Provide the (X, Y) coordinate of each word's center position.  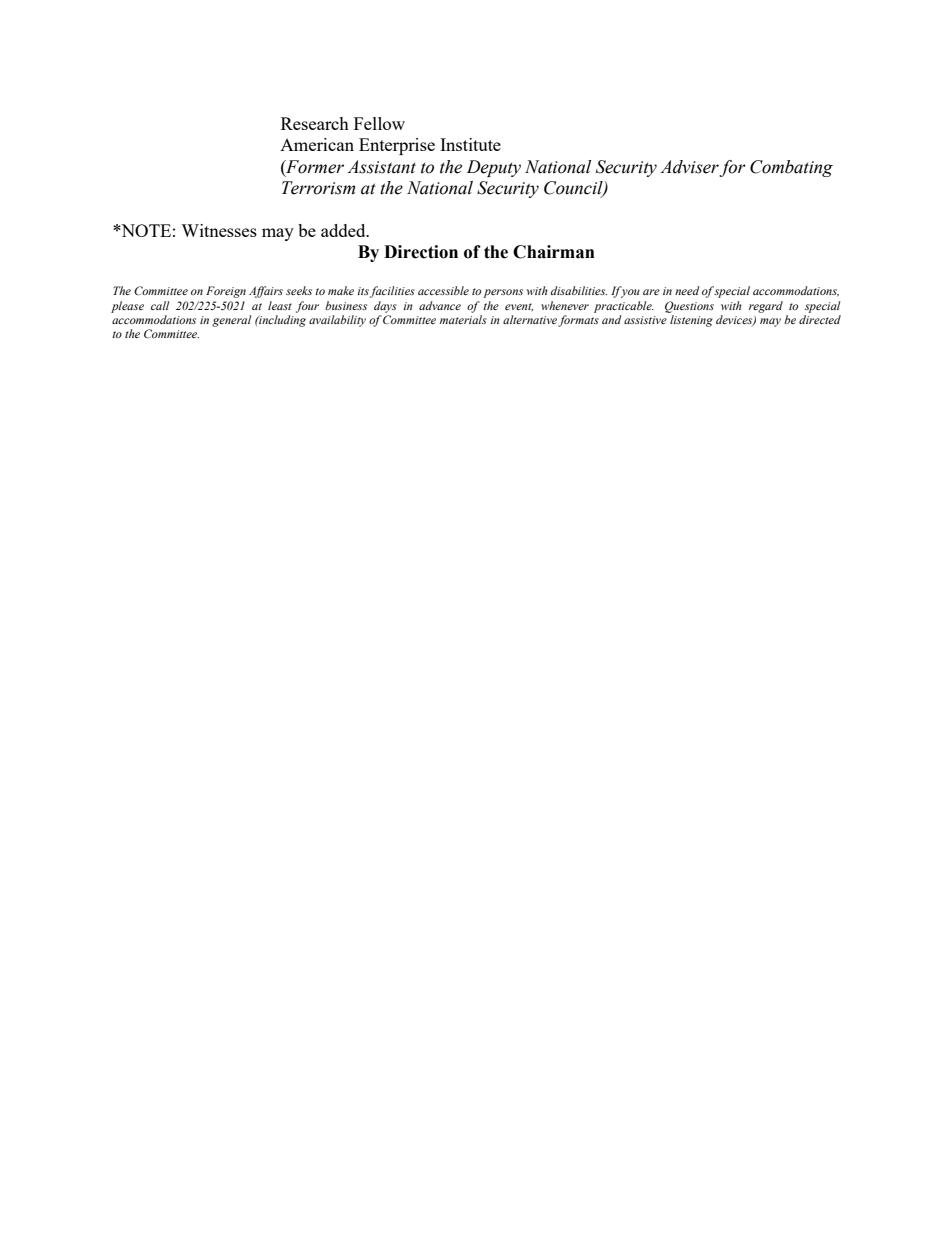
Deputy (494, 168)
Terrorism (318, 188)
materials (463, 319)
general (231, 321)
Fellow (379, 123)
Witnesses (219, 230)
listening (691, 321)
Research (315, 123)
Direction (421, 252)
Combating (791, 168)
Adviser (689, 167)
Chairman (554, 252)
